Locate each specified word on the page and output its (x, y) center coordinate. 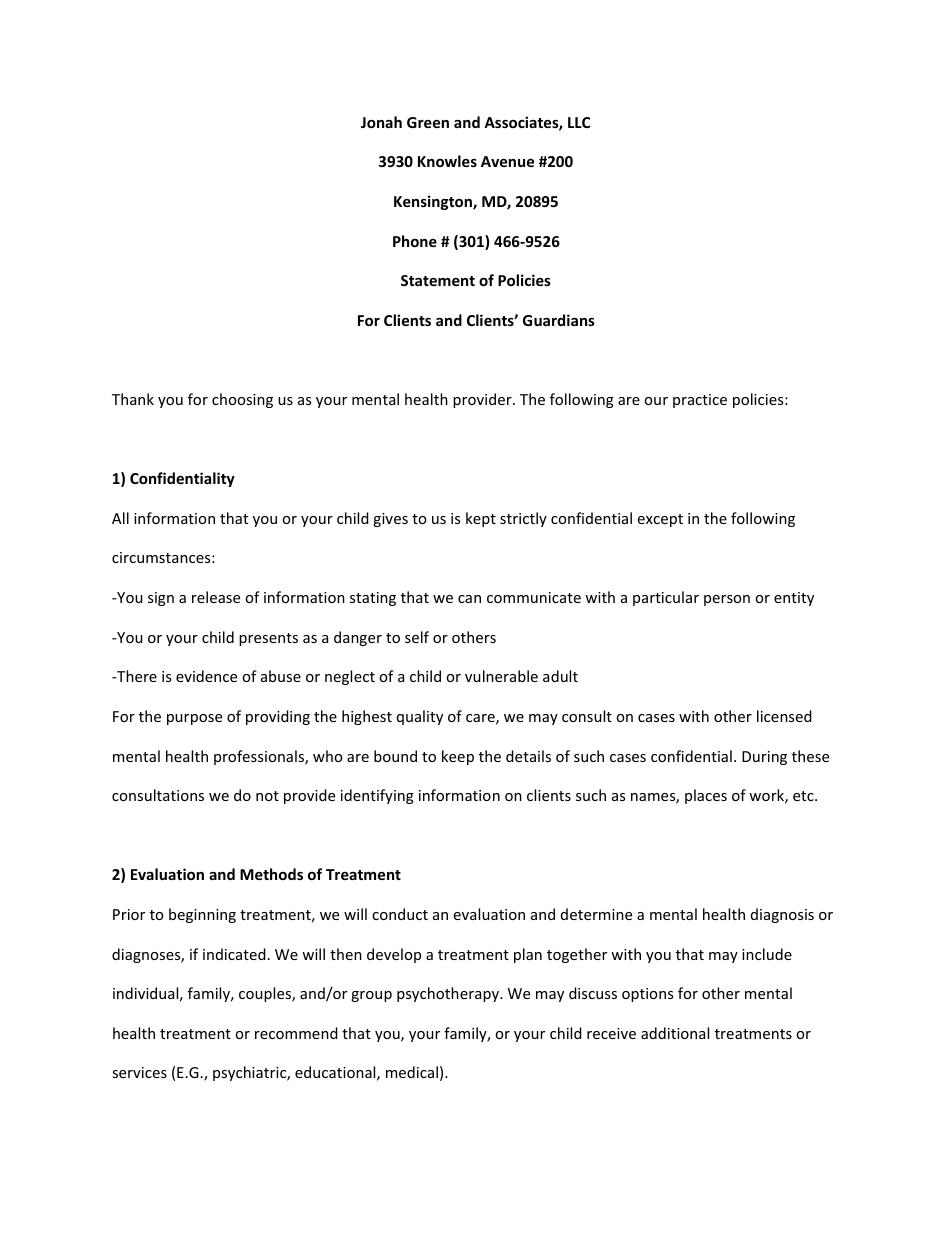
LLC (579, 122)
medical (412, 1072)
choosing (242, 400)
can (469, 599)
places (706, 796)
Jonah (381, 122)
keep (458, 757)
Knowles (447, 161)
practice (700, 401)
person (727, 600)
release (216, 597)
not (267, 796)
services (139, 1072)
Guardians (559, 320)
